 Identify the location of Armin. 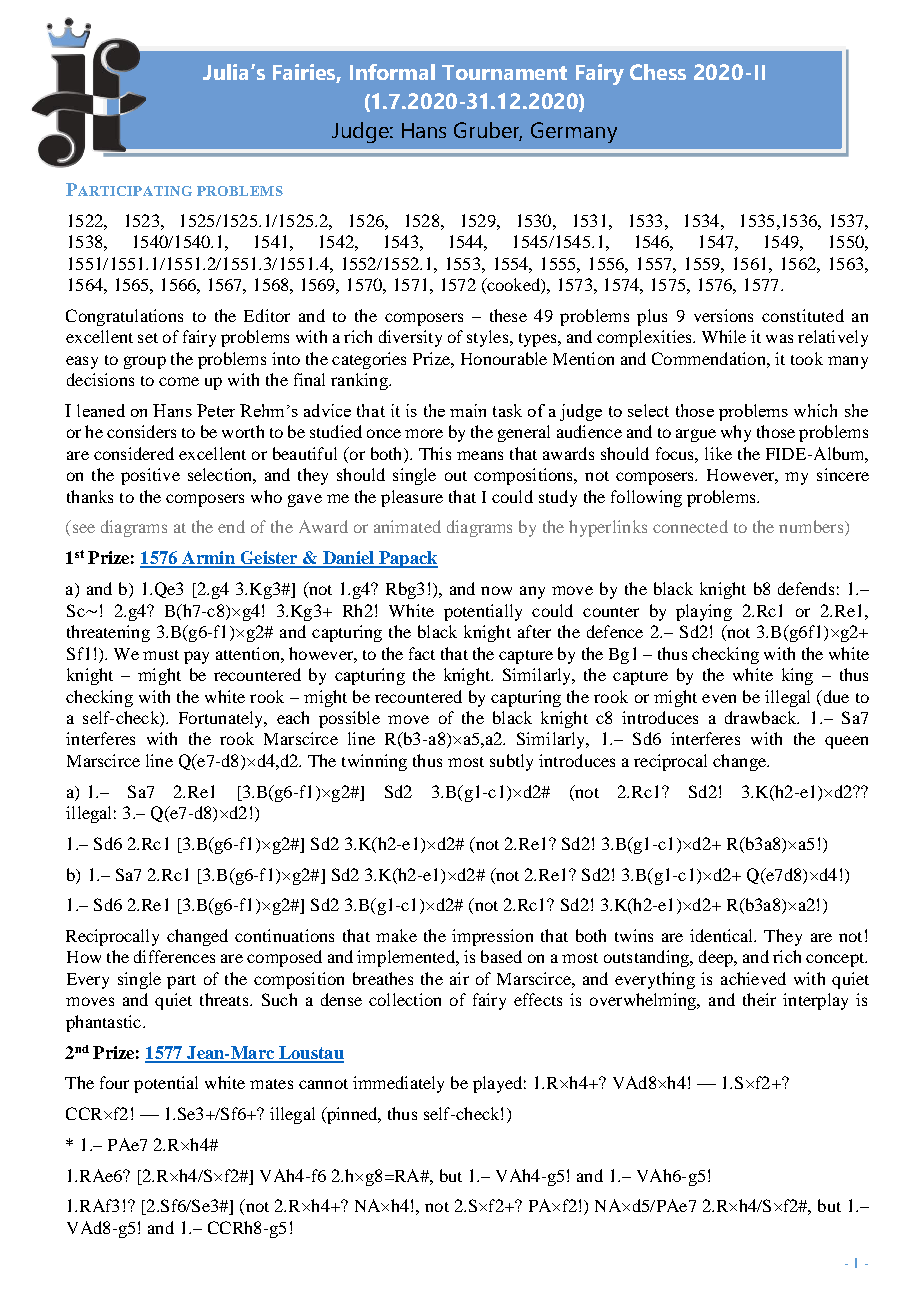
(208, 559).
